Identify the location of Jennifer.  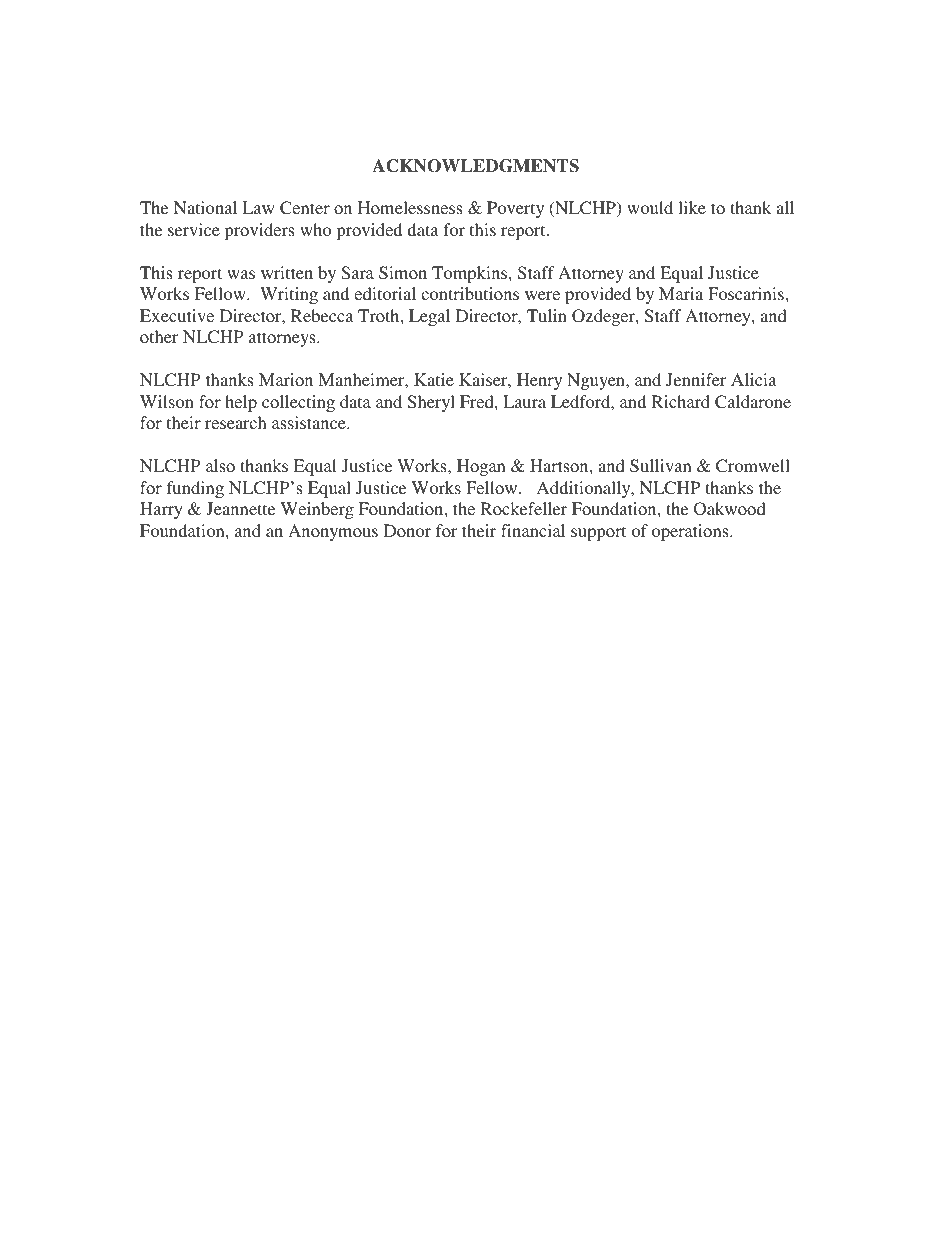
(696, 379).
